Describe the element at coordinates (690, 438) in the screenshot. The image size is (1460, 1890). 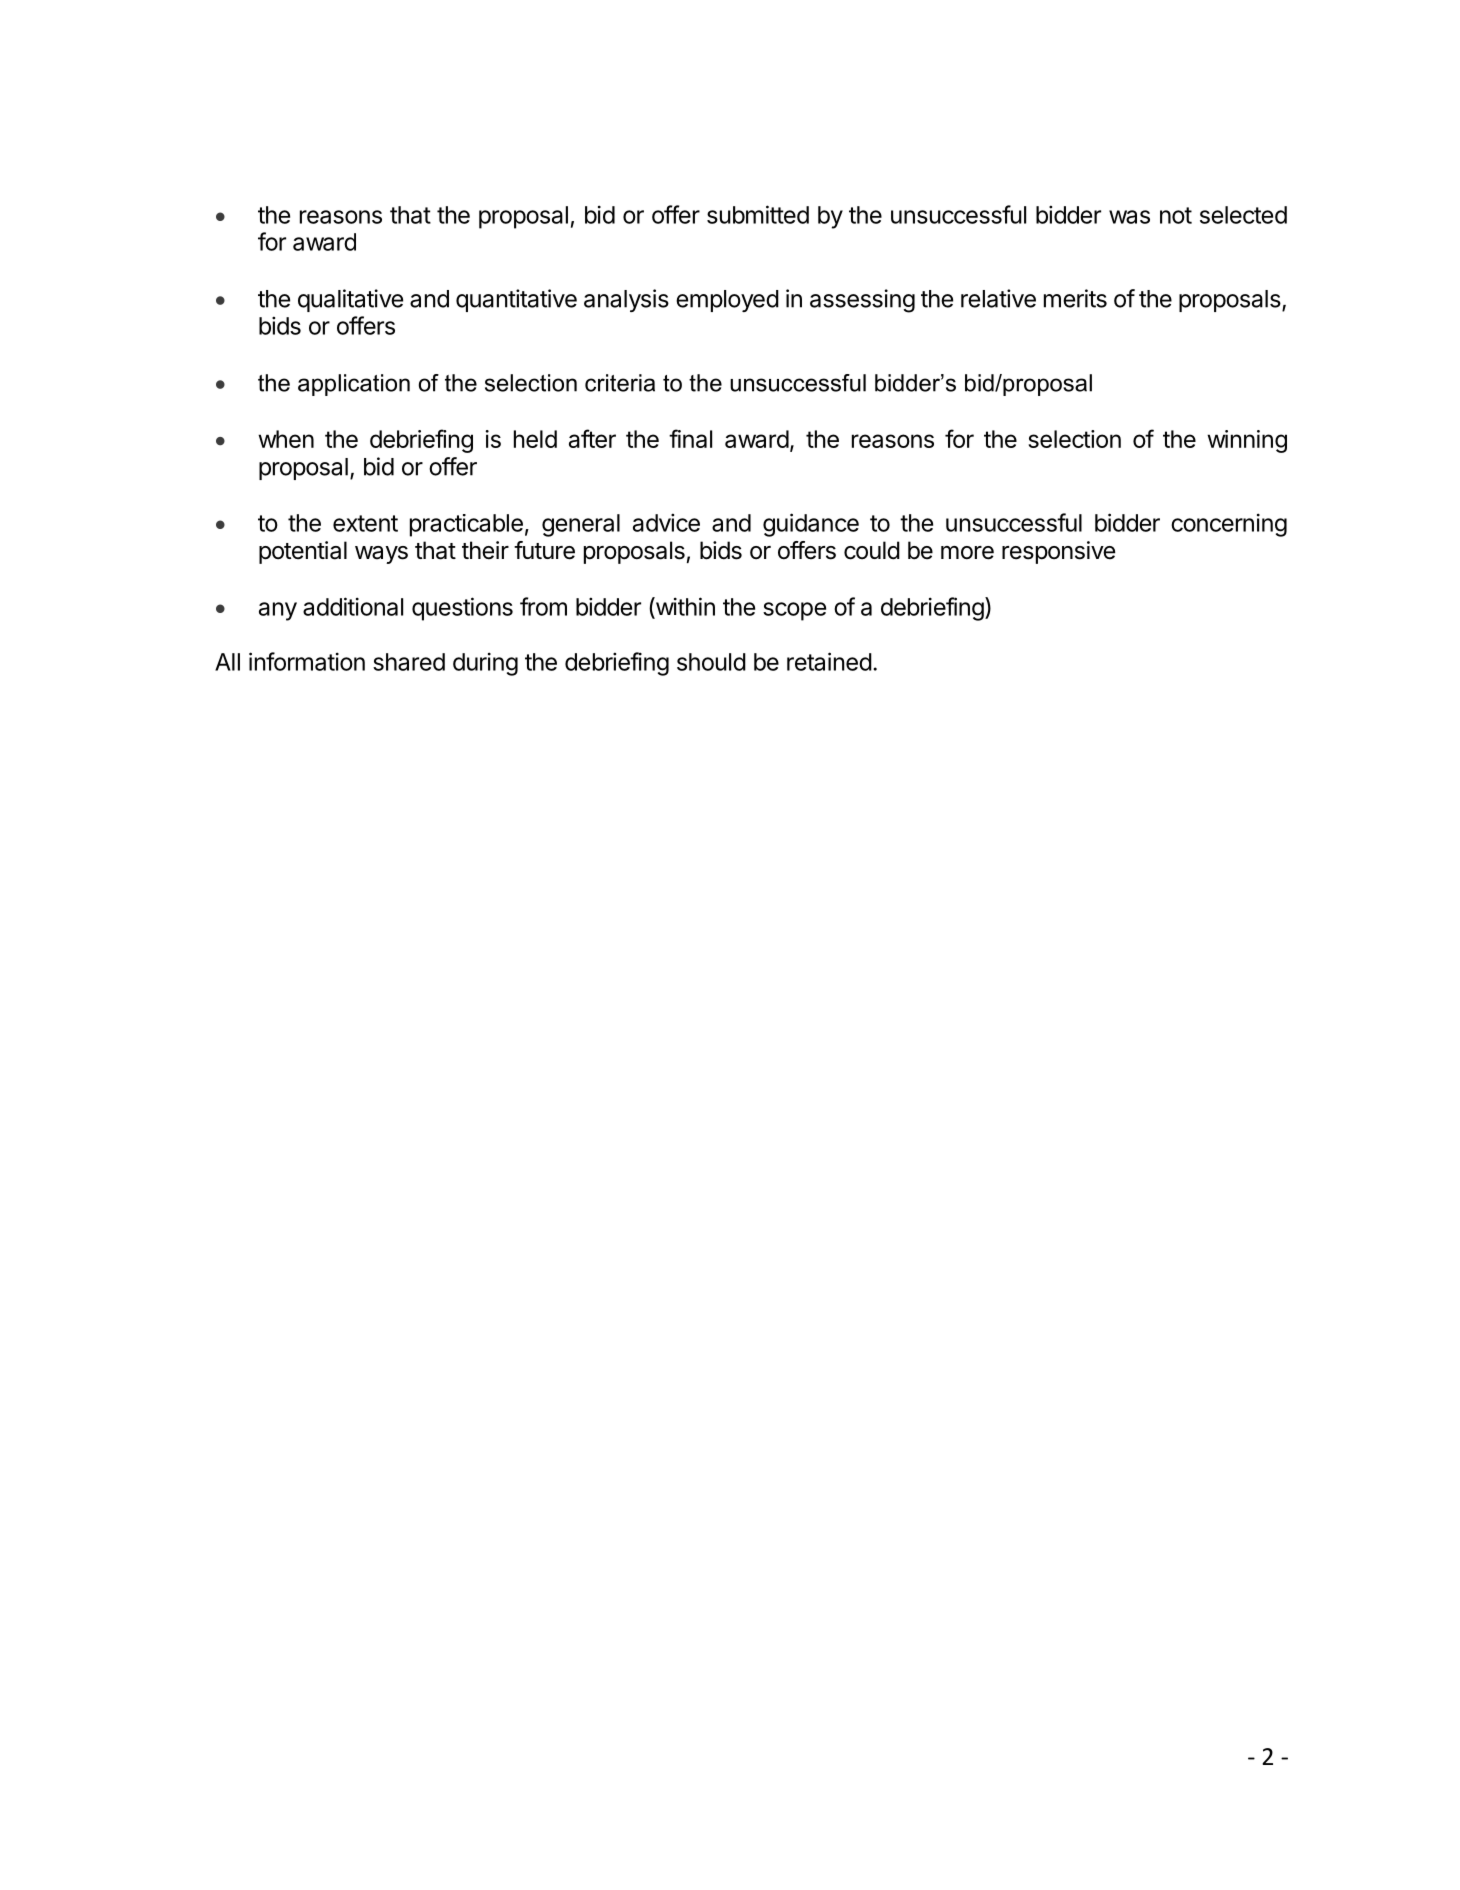
I see `final` at that location.
